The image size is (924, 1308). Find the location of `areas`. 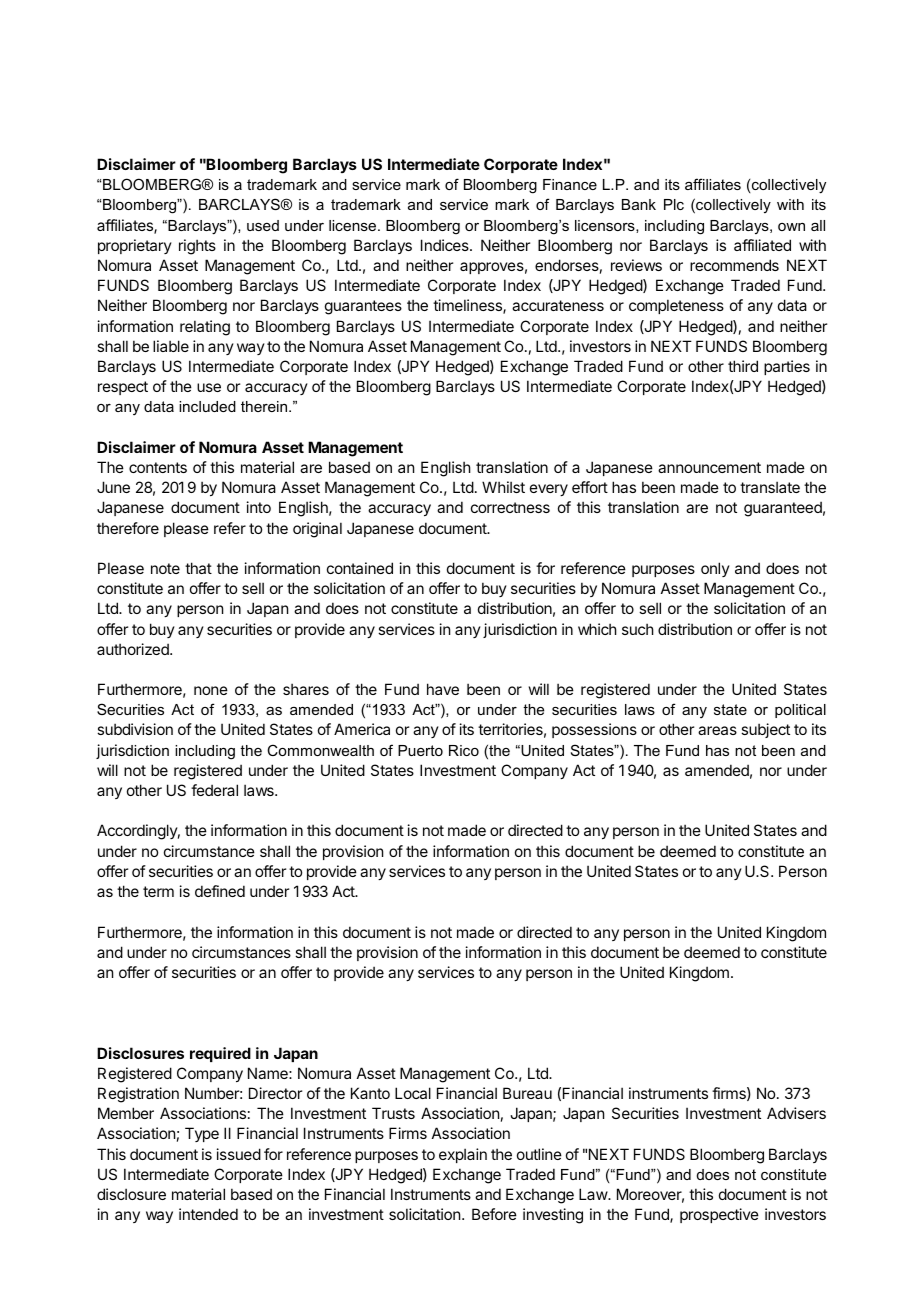

areas is located at coordinates (717, 730).
